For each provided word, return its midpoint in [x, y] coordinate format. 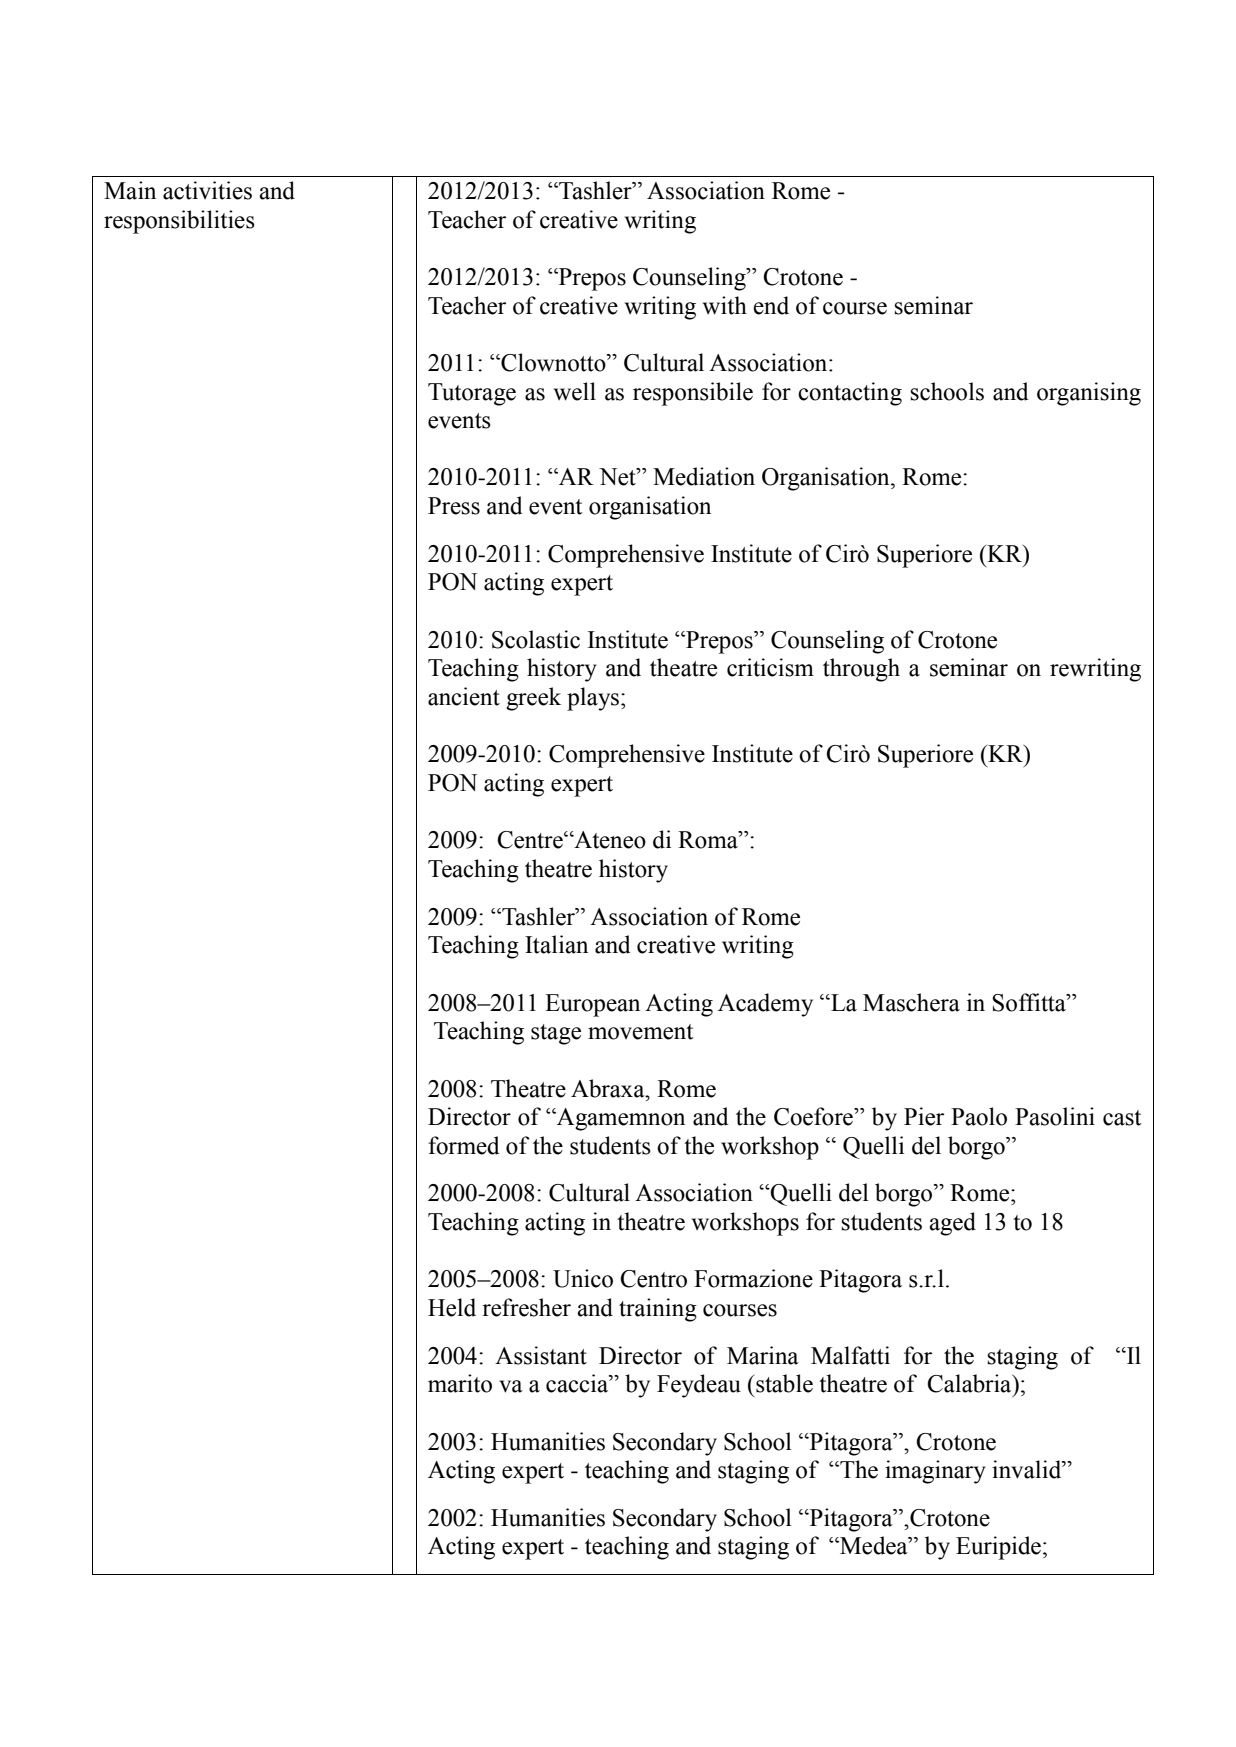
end [771, 305]
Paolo [979, 1116]
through [861, 670]
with [725, 305]
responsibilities [179, 222]
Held [452, 1307]
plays [593, 699]
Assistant [541, 1355]
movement [640, 1032]
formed [464, 1145]
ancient [464, 696]
